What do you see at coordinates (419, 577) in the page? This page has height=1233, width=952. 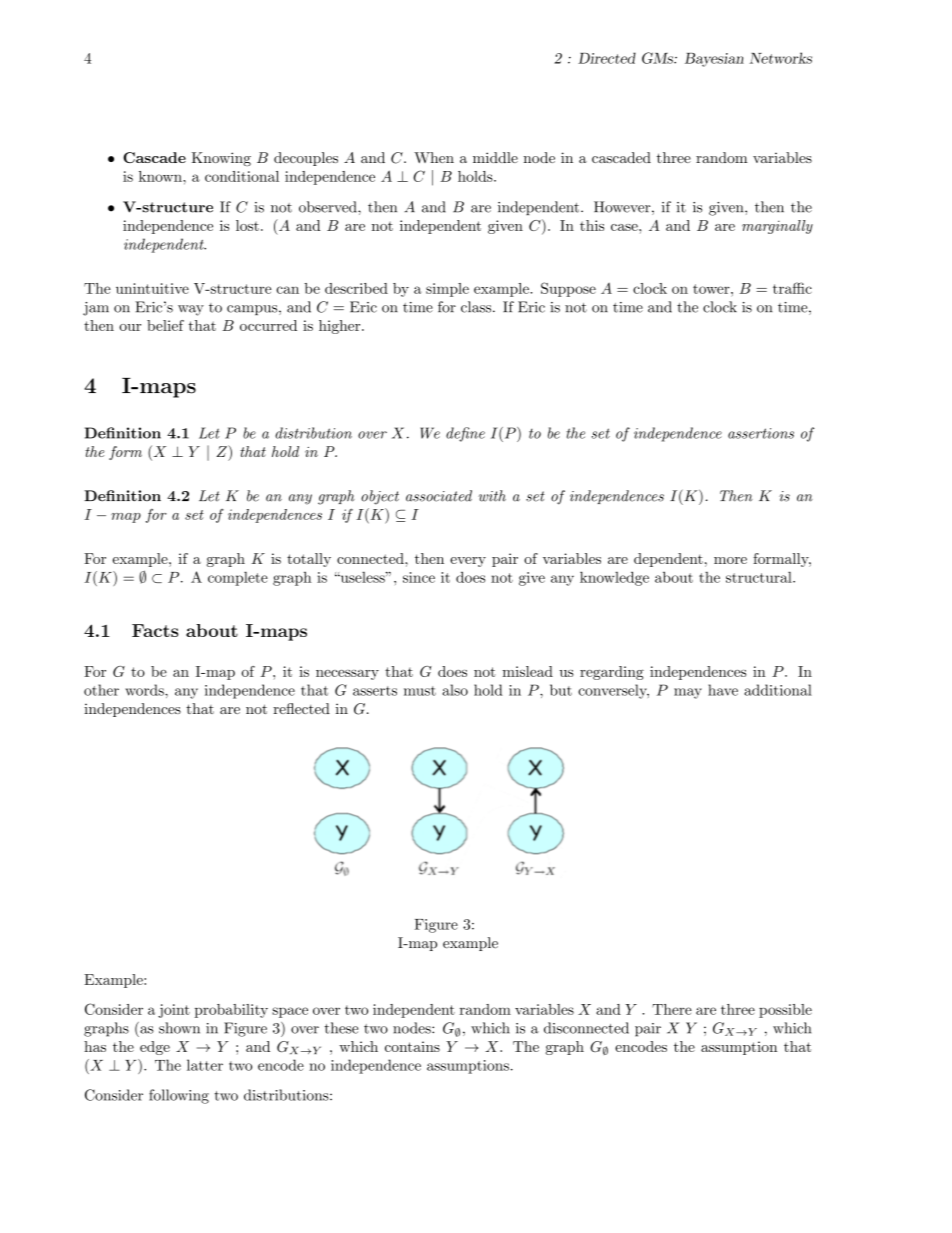 I see `since` at bounding box center [419, 577].
